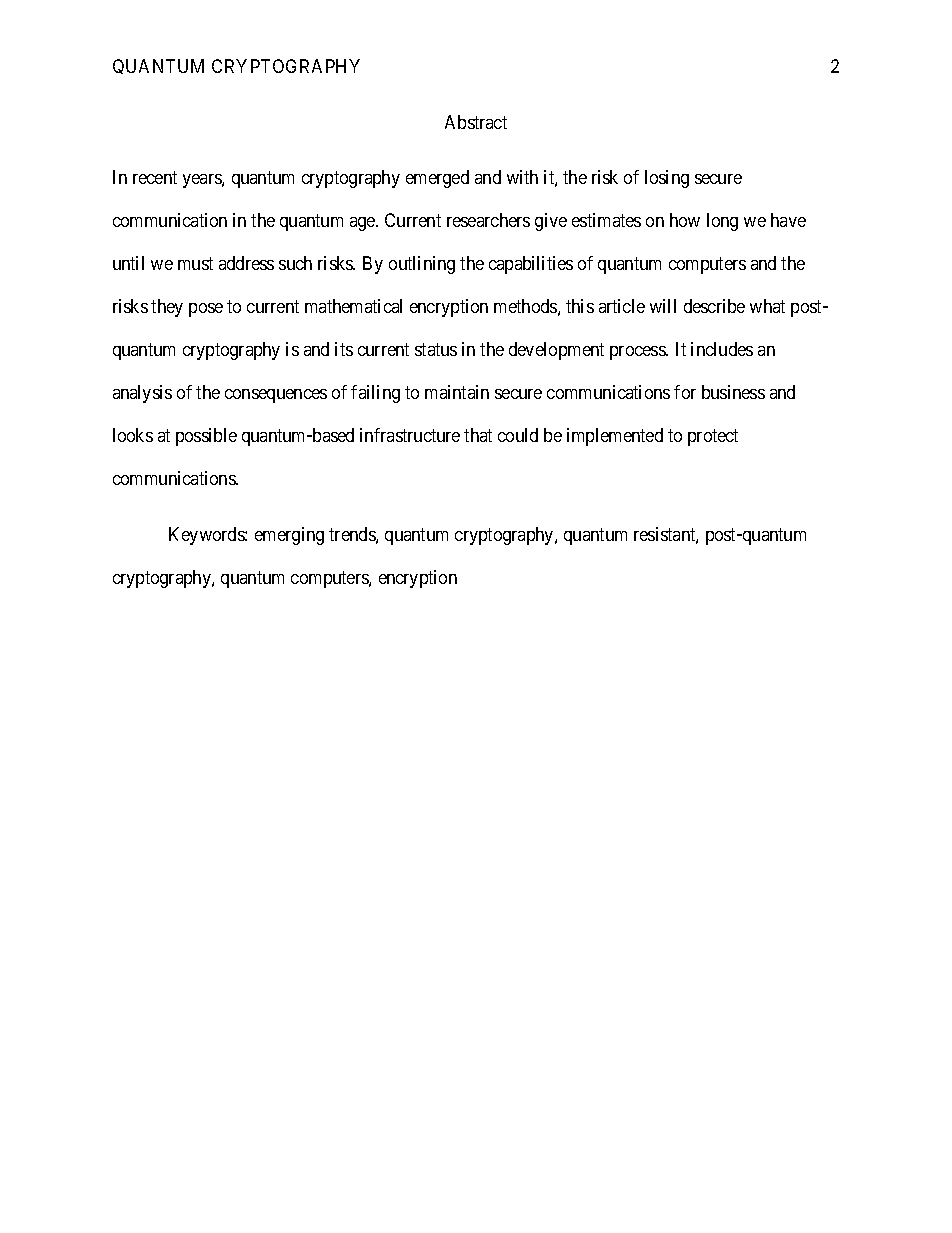 This screenshot has height=1233, width=952. What do you see at coordinates (476, 122) in the screenshot?
I see `Abstract` at bounding box center [476, 122].
